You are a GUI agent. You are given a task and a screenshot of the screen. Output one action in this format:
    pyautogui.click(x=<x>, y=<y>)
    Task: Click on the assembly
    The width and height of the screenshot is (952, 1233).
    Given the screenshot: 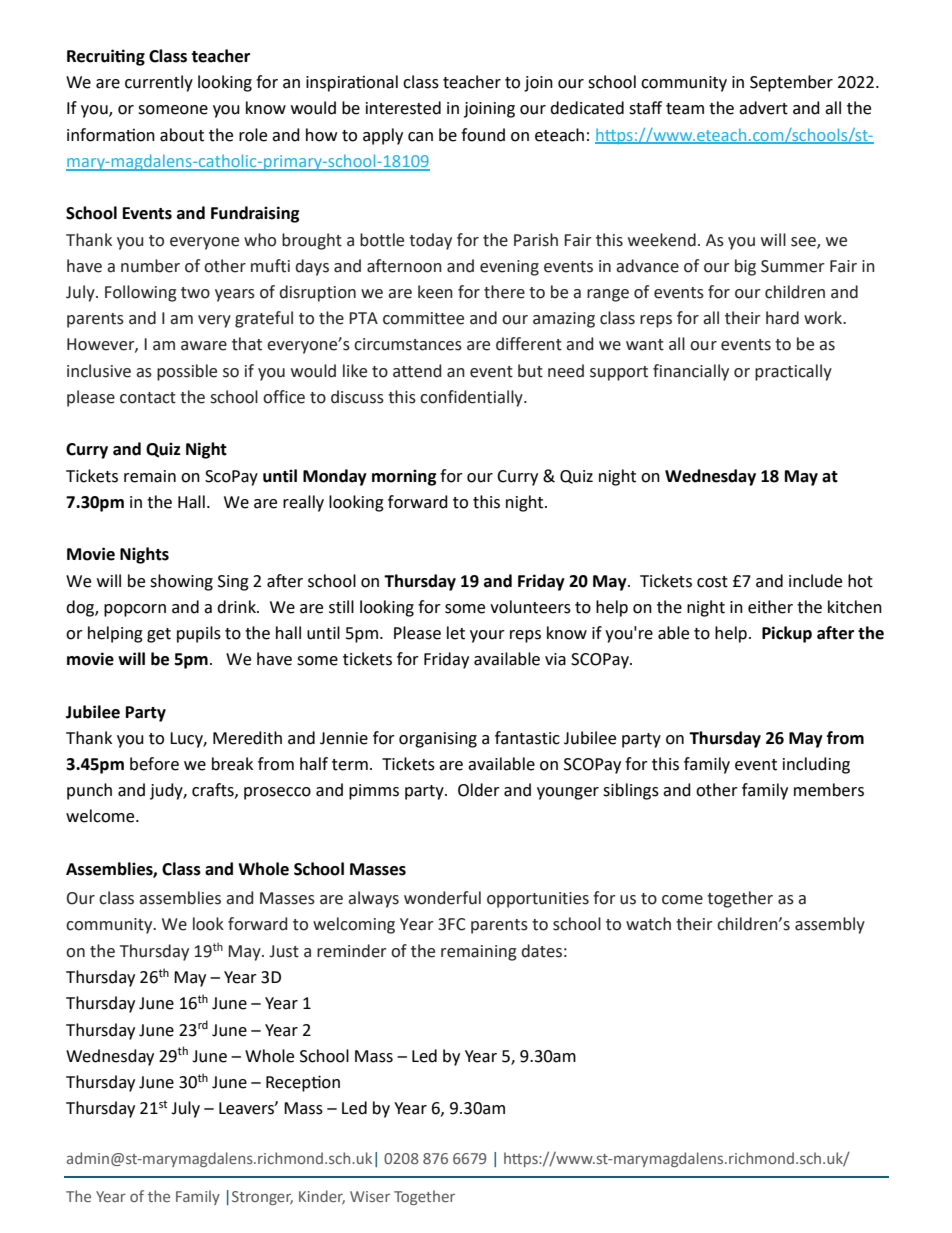 What is the action you would take?
    pyautogui.click(x=830, y=925)
